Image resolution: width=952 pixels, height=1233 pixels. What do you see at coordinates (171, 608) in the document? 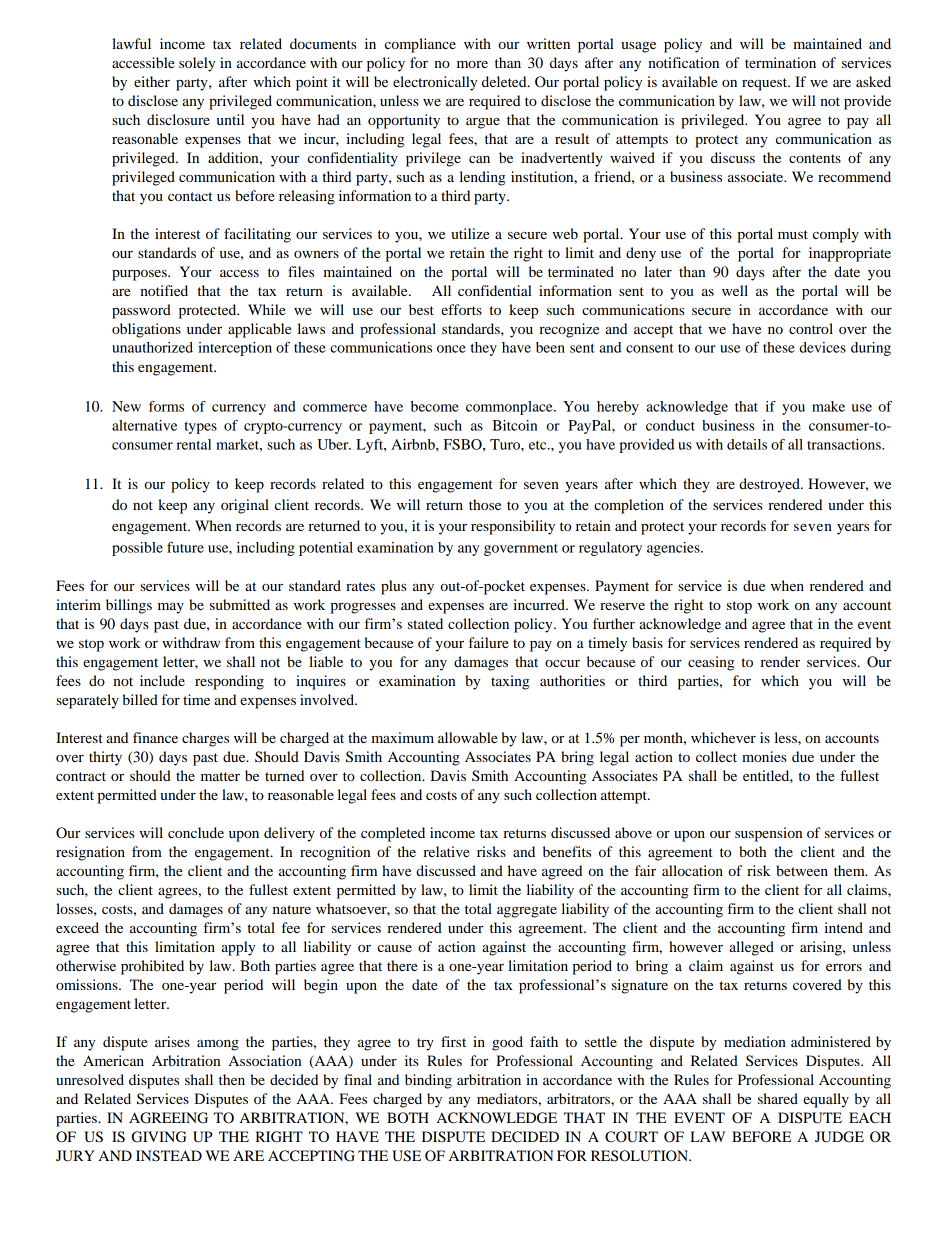
I see `may` at bounding box center [171, 608].
